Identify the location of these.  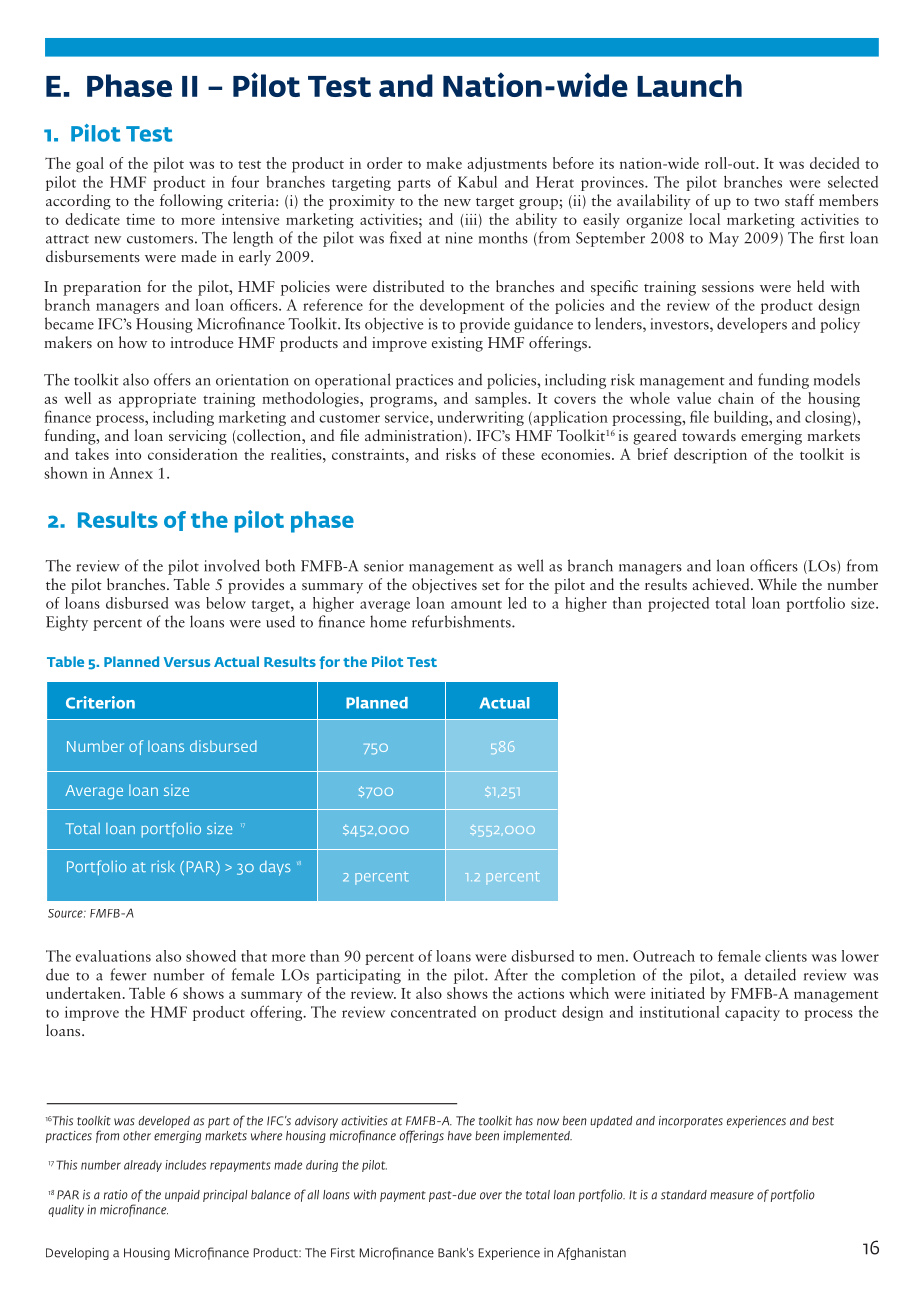
(518, 454).
